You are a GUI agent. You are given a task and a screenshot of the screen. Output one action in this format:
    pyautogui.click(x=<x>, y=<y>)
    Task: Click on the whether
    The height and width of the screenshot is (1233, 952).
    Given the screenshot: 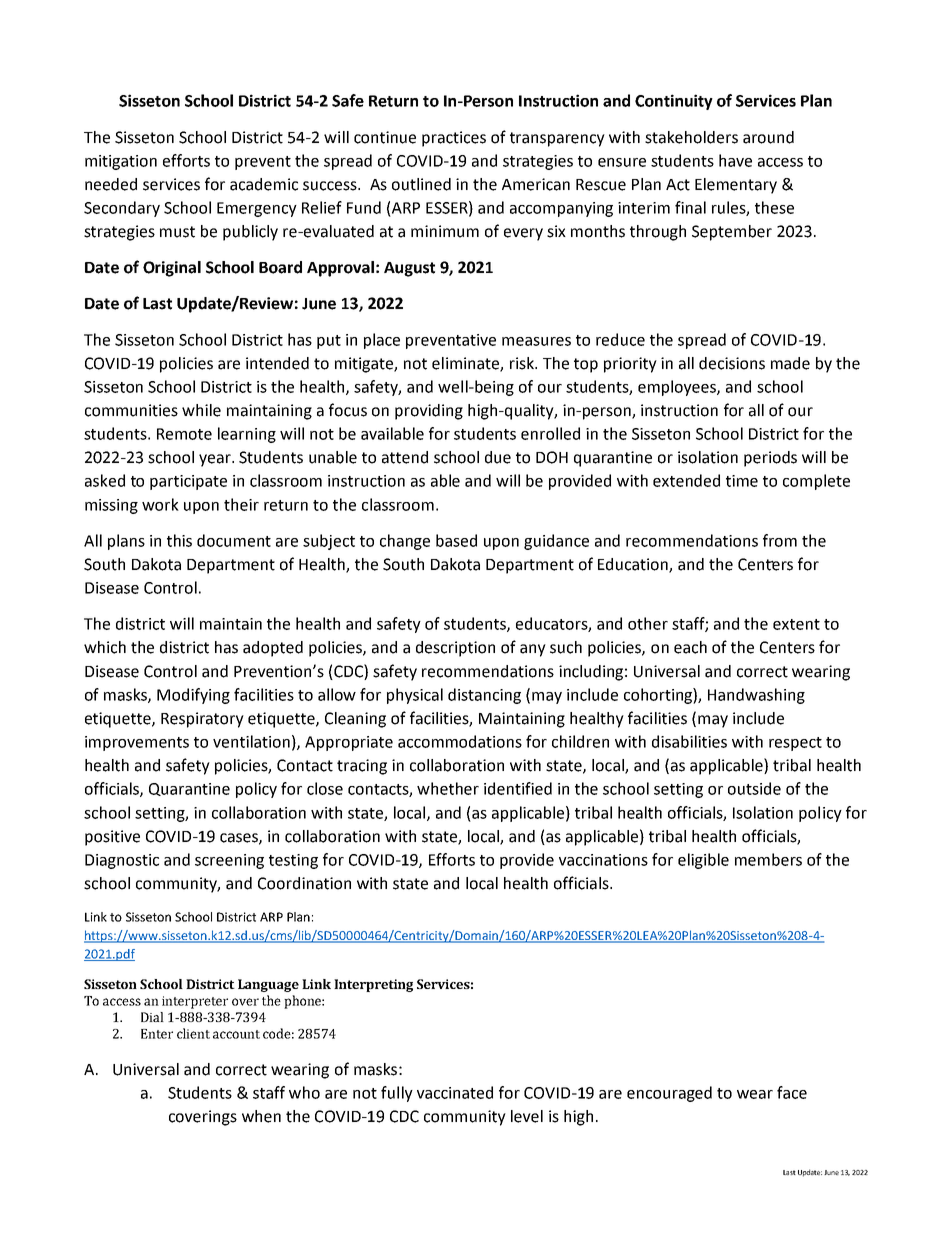 What is the action you would take?
    pyautogui.click(x=448, y=788)
